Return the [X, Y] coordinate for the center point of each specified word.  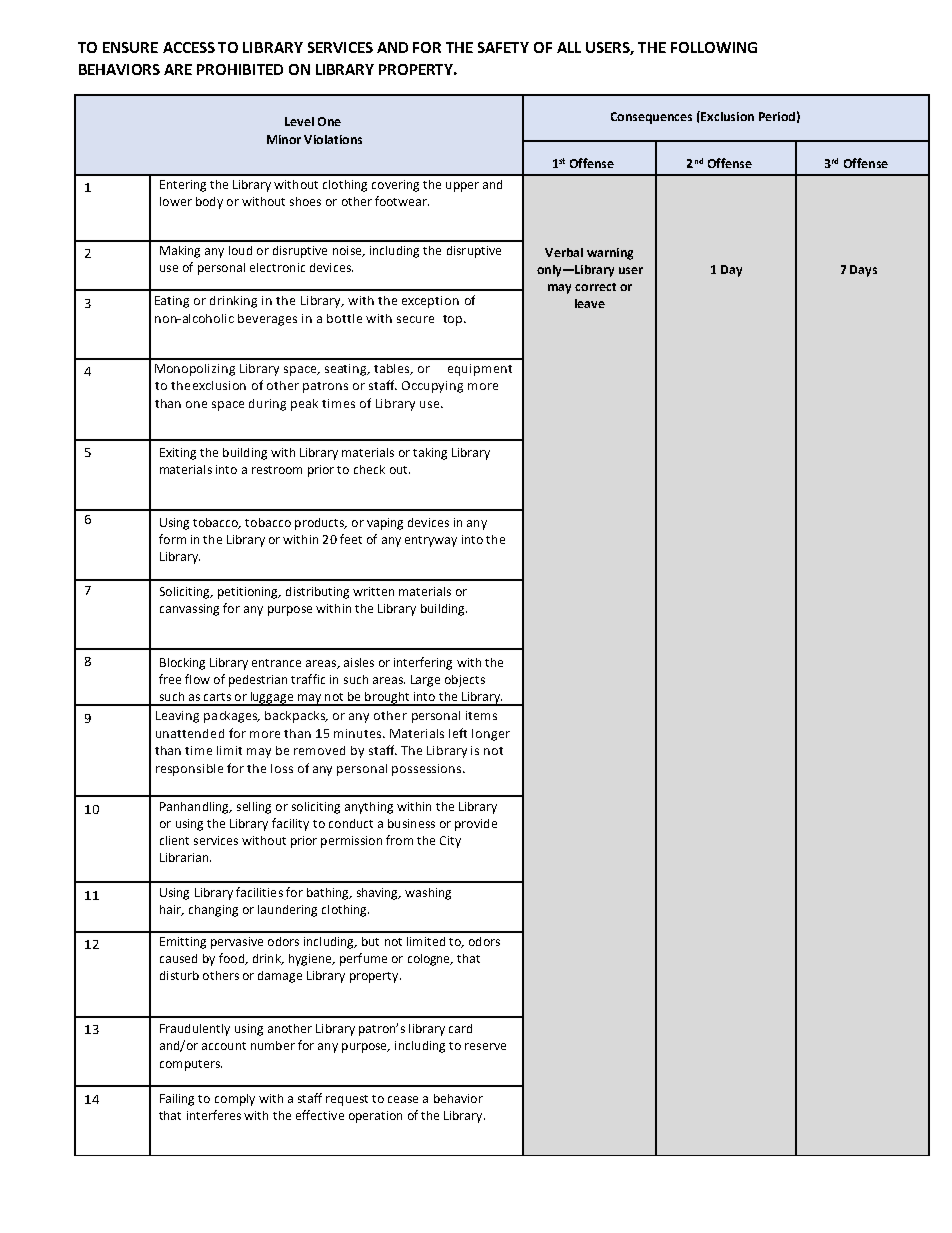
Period [777, 116]
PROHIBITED [240, 69]
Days [863, 271]
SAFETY [503, 47]
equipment [480, 370]
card [460, 1028]
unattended [190, 733]
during [267, 405]
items [481, 715]
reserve [485, 1046]
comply [235, 1100]
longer [491, 735]
